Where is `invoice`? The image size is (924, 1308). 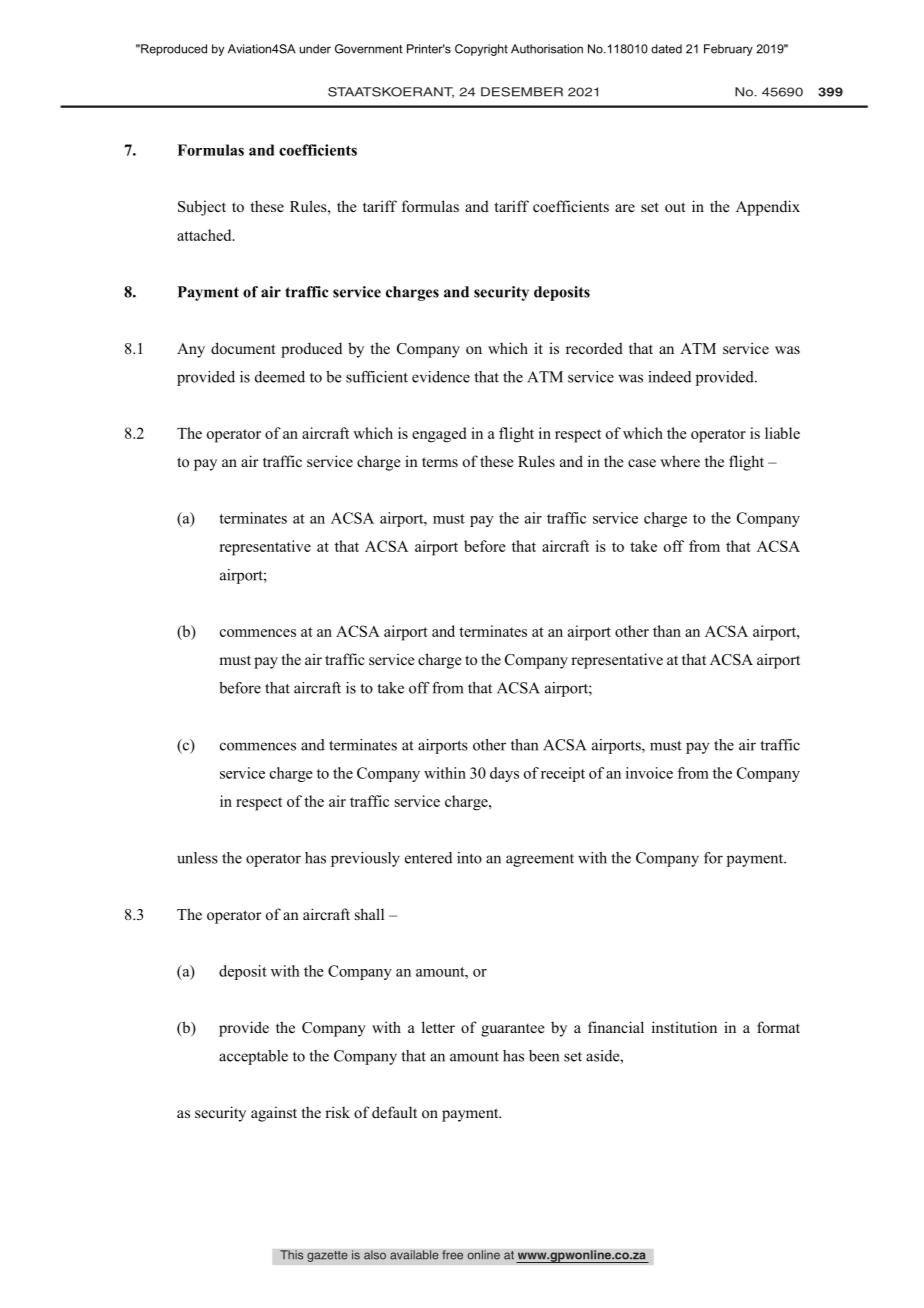 invoice is located at coordinates (649, 773).
